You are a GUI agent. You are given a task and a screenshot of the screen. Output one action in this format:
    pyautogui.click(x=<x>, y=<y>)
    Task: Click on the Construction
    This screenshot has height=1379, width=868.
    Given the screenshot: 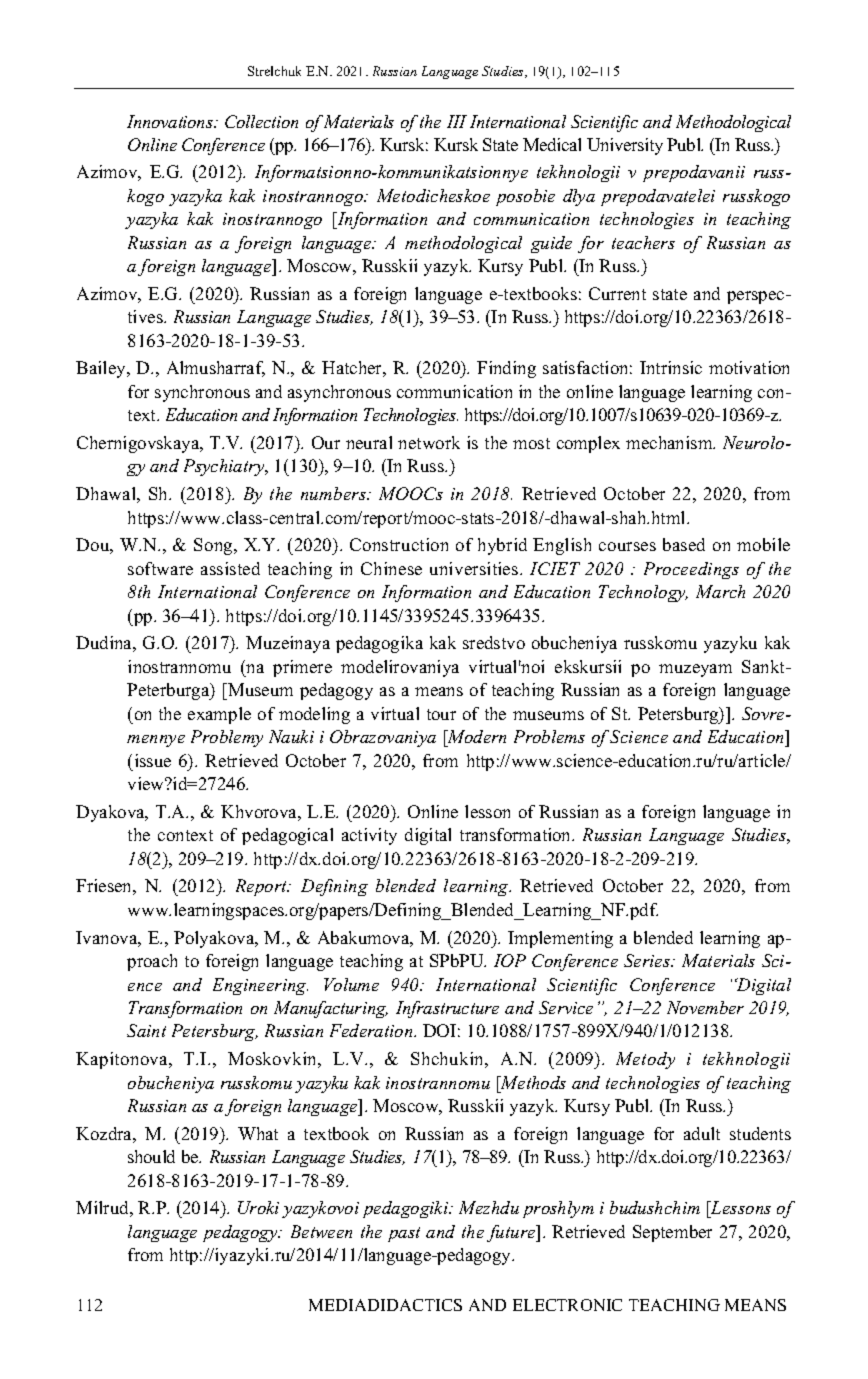 What is the action you would take?
    pyautogui.click(x=399, y=544)
